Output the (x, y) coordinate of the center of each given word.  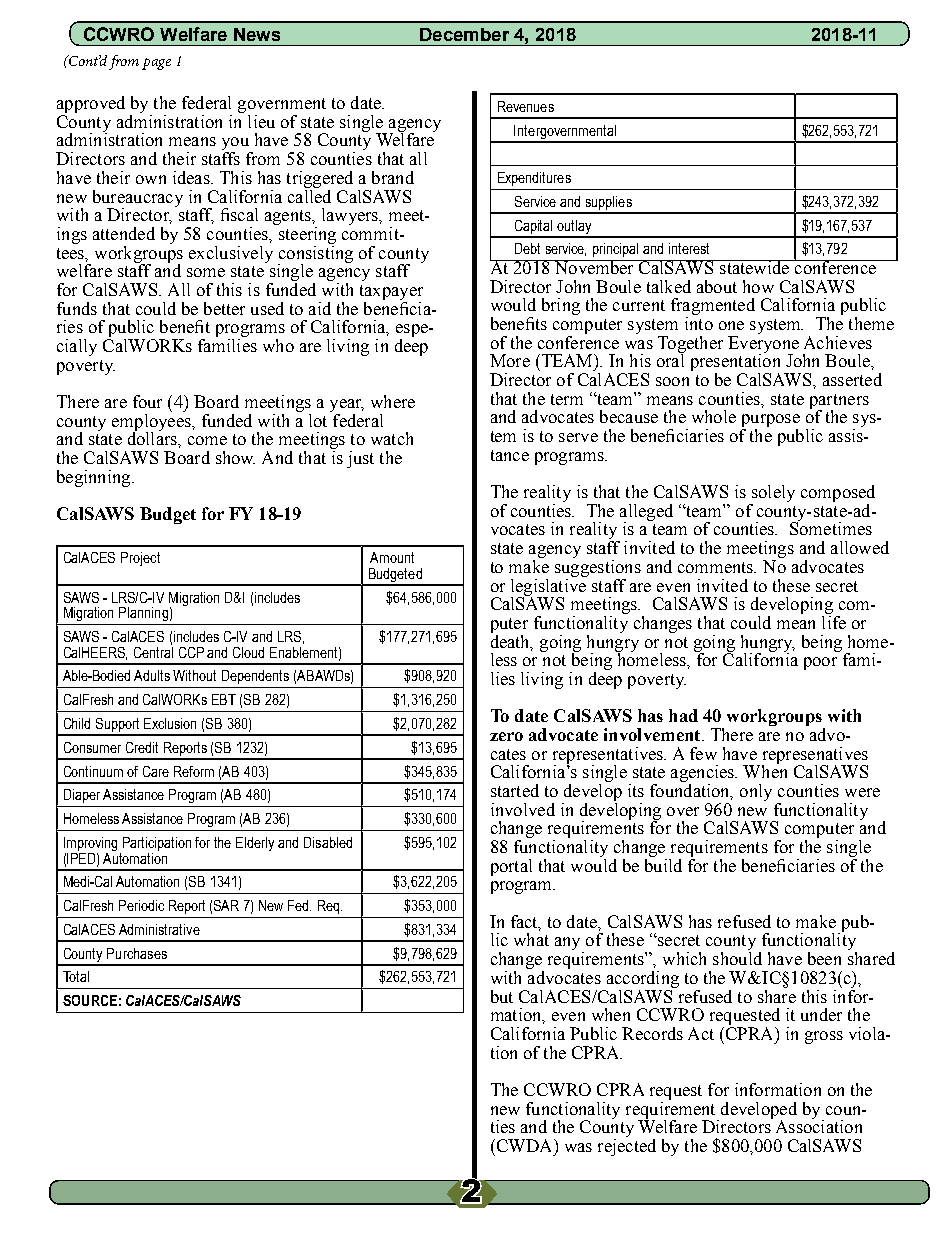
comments (717, 567)
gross (824, 1037)
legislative (549, 587)
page (156, 64)
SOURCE (90, 1000)
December (464, 34)
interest (689, 248)
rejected (627, 1146)
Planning (143, 614)
